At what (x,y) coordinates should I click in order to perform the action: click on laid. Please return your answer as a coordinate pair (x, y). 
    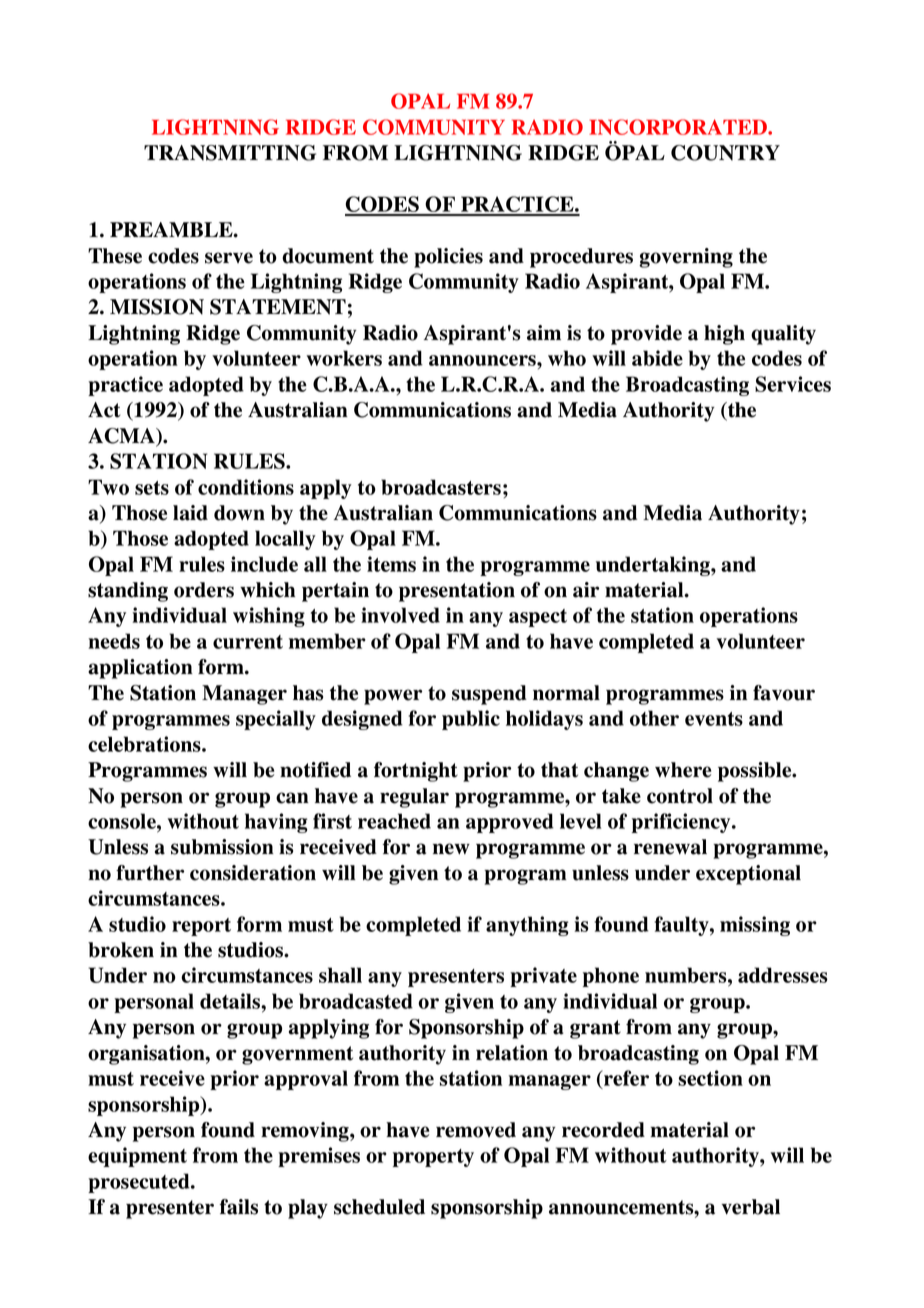
    Looking at the image, I should click on (190, 513).
